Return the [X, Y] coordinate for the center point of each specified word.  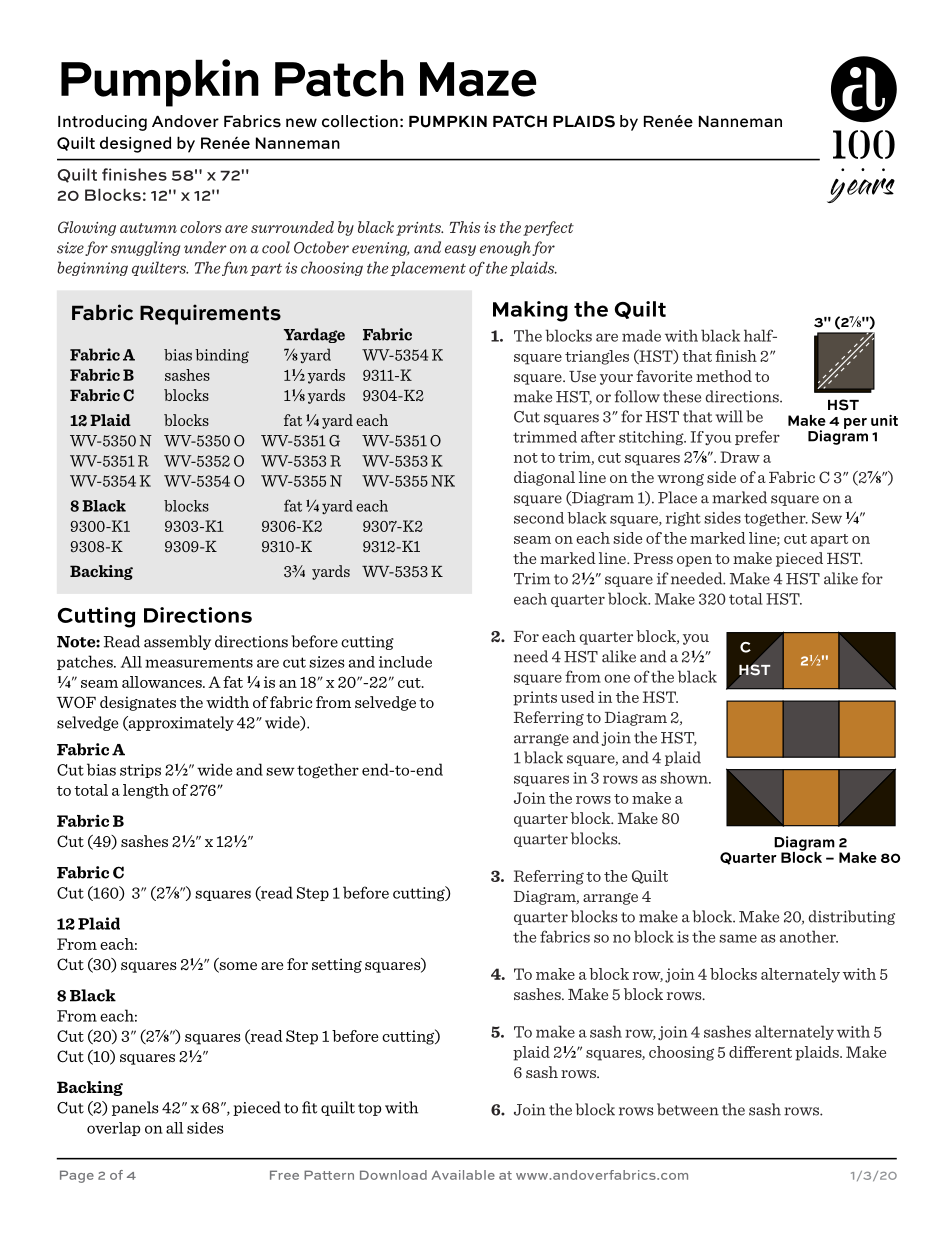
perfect [548, 228]
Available [463, 1175]
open [694, 561]
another [809, 936]
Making [530, 311]
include [405, 662]
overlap [114, 1129]
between [688, 1109]
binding [222, 356]
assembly [177, 642]
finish [736, 356]
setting [337, 965]
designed [135, 144]
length [146, 791]
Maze [478, 79]
